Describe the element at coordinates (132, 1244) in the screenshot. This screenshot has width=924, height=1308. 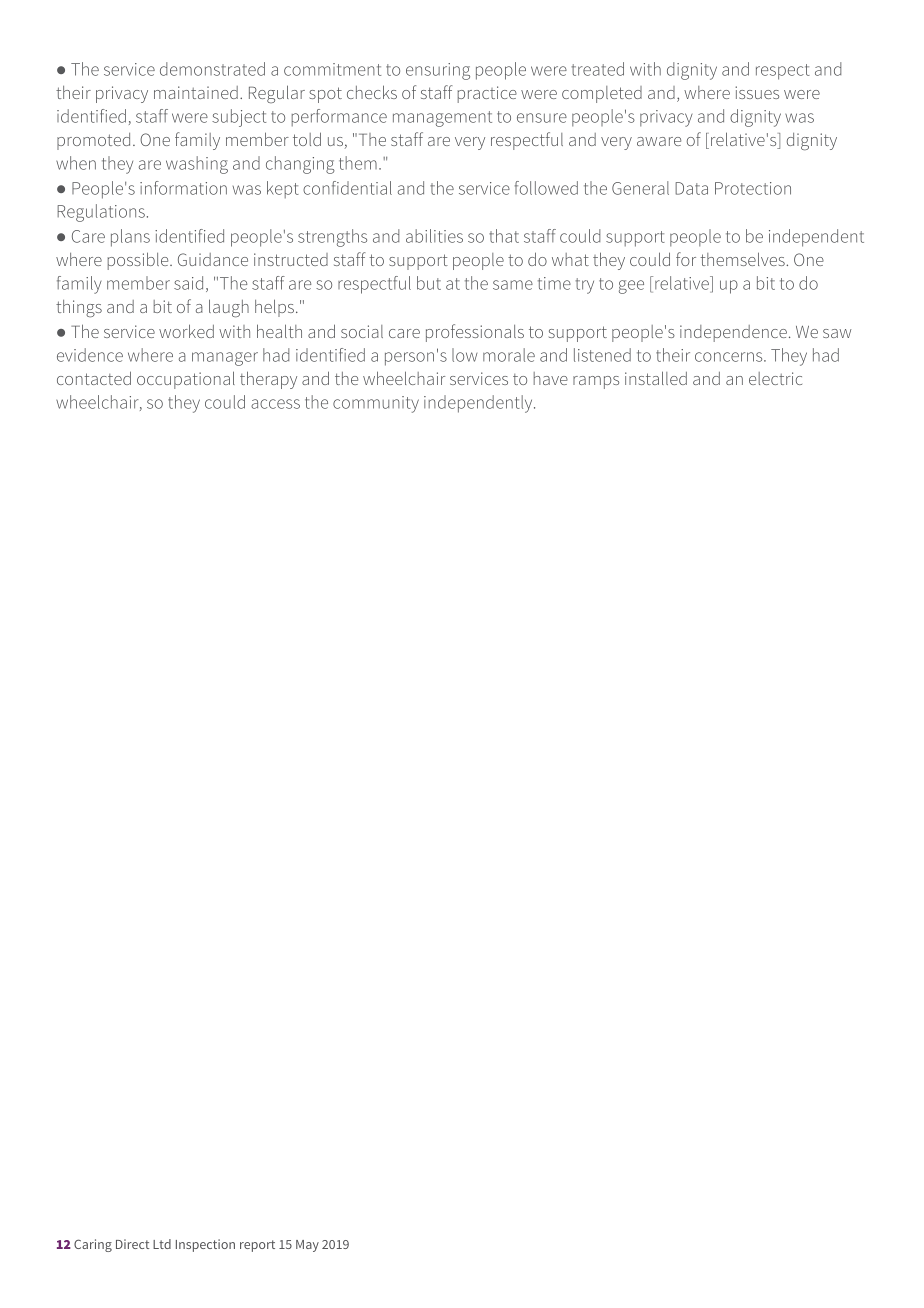
I see `Direct` at that location.
